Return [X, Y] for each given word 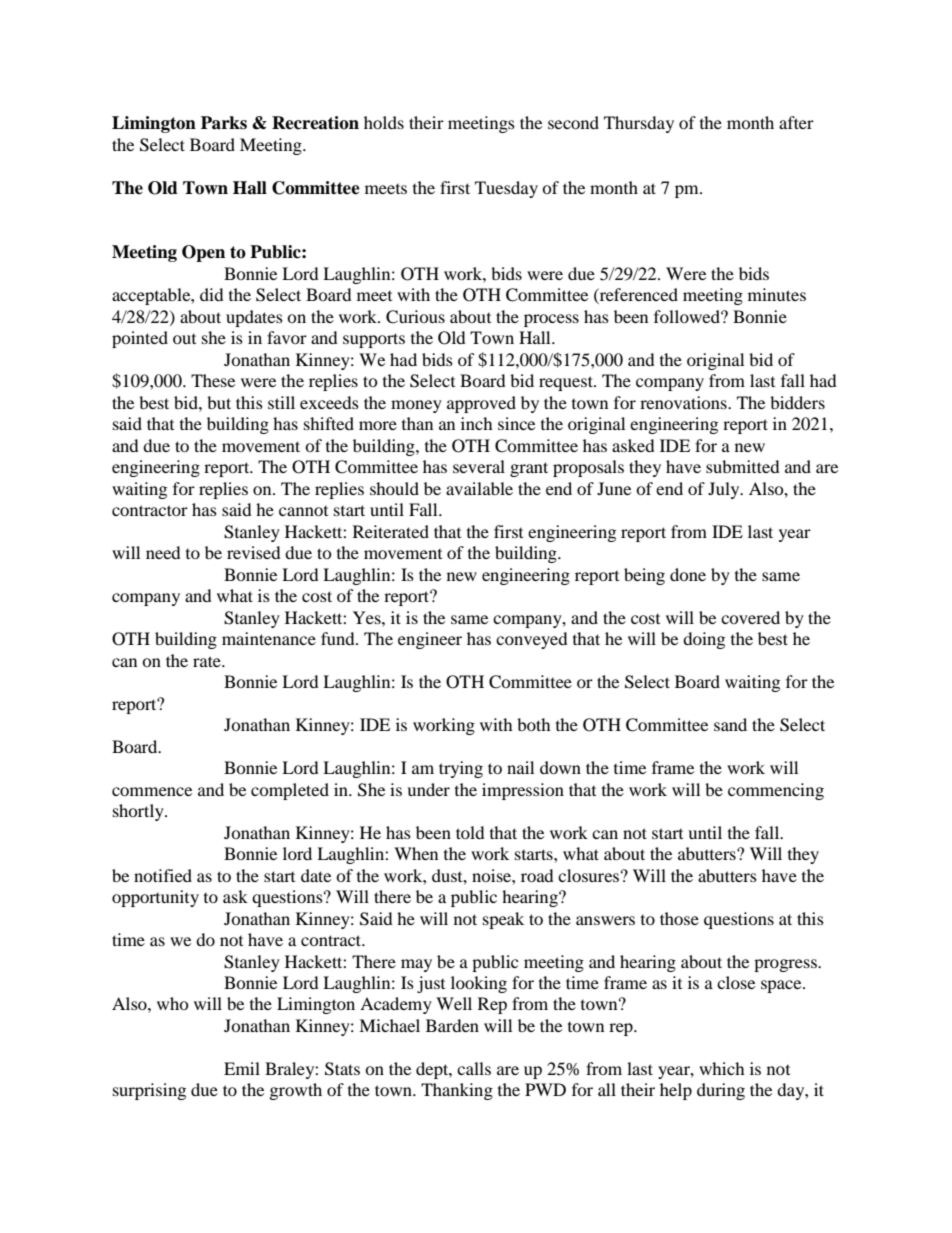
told [470, 832]
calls [474, 1068]
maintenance [269, 638]
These [213, 380]
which [722, 1068]
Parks [224, 123]
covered [750, 617]
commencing [776, 791]
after [796, 122]
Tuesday [506, 189]
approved [481, 404]
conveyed [532, 640]
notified [163, 875]
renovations [684, 402]
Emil [242, 1068]
